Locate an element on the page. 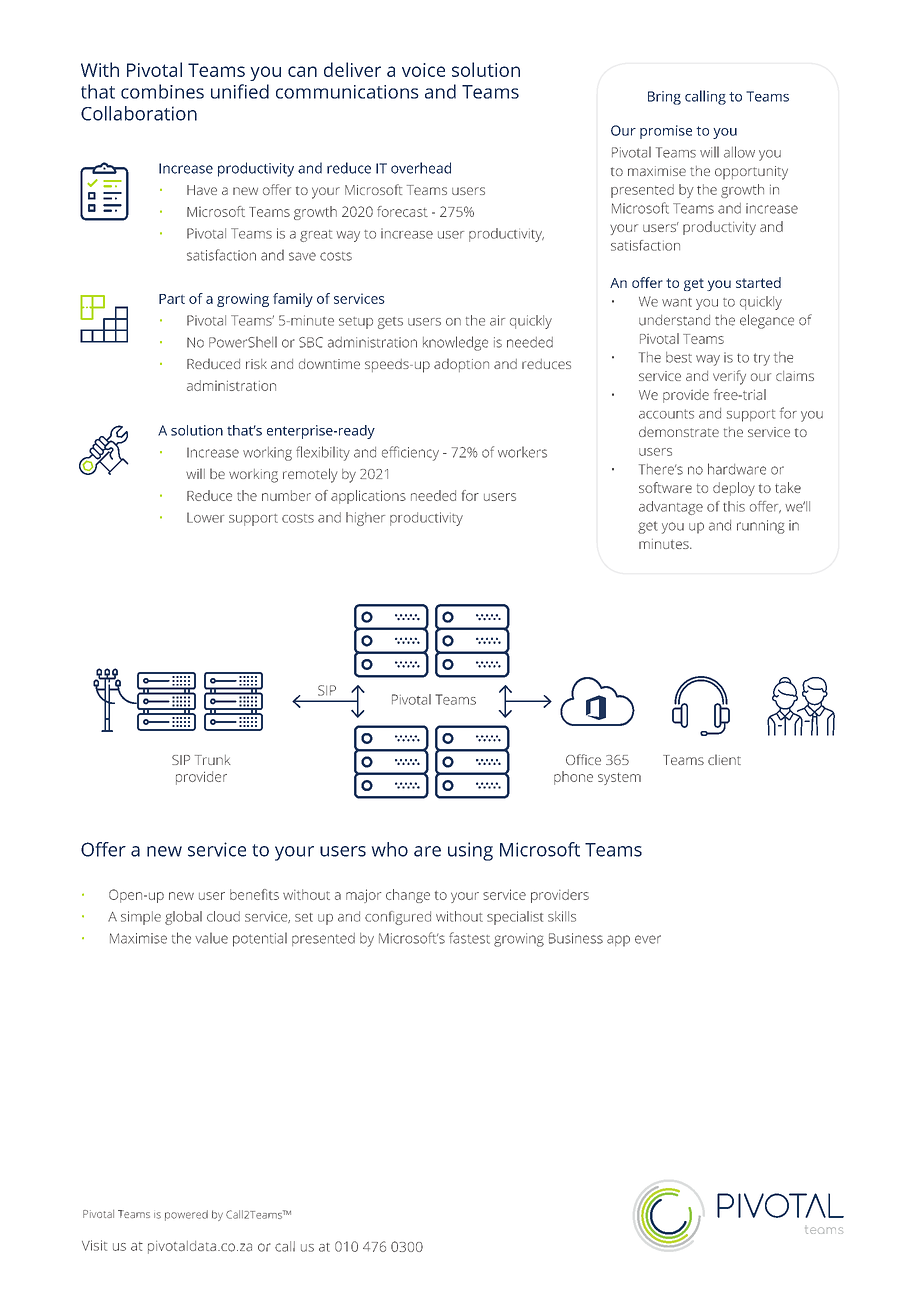 The image size is (924, 1308). Bring is located at coordinates (664, 98).
